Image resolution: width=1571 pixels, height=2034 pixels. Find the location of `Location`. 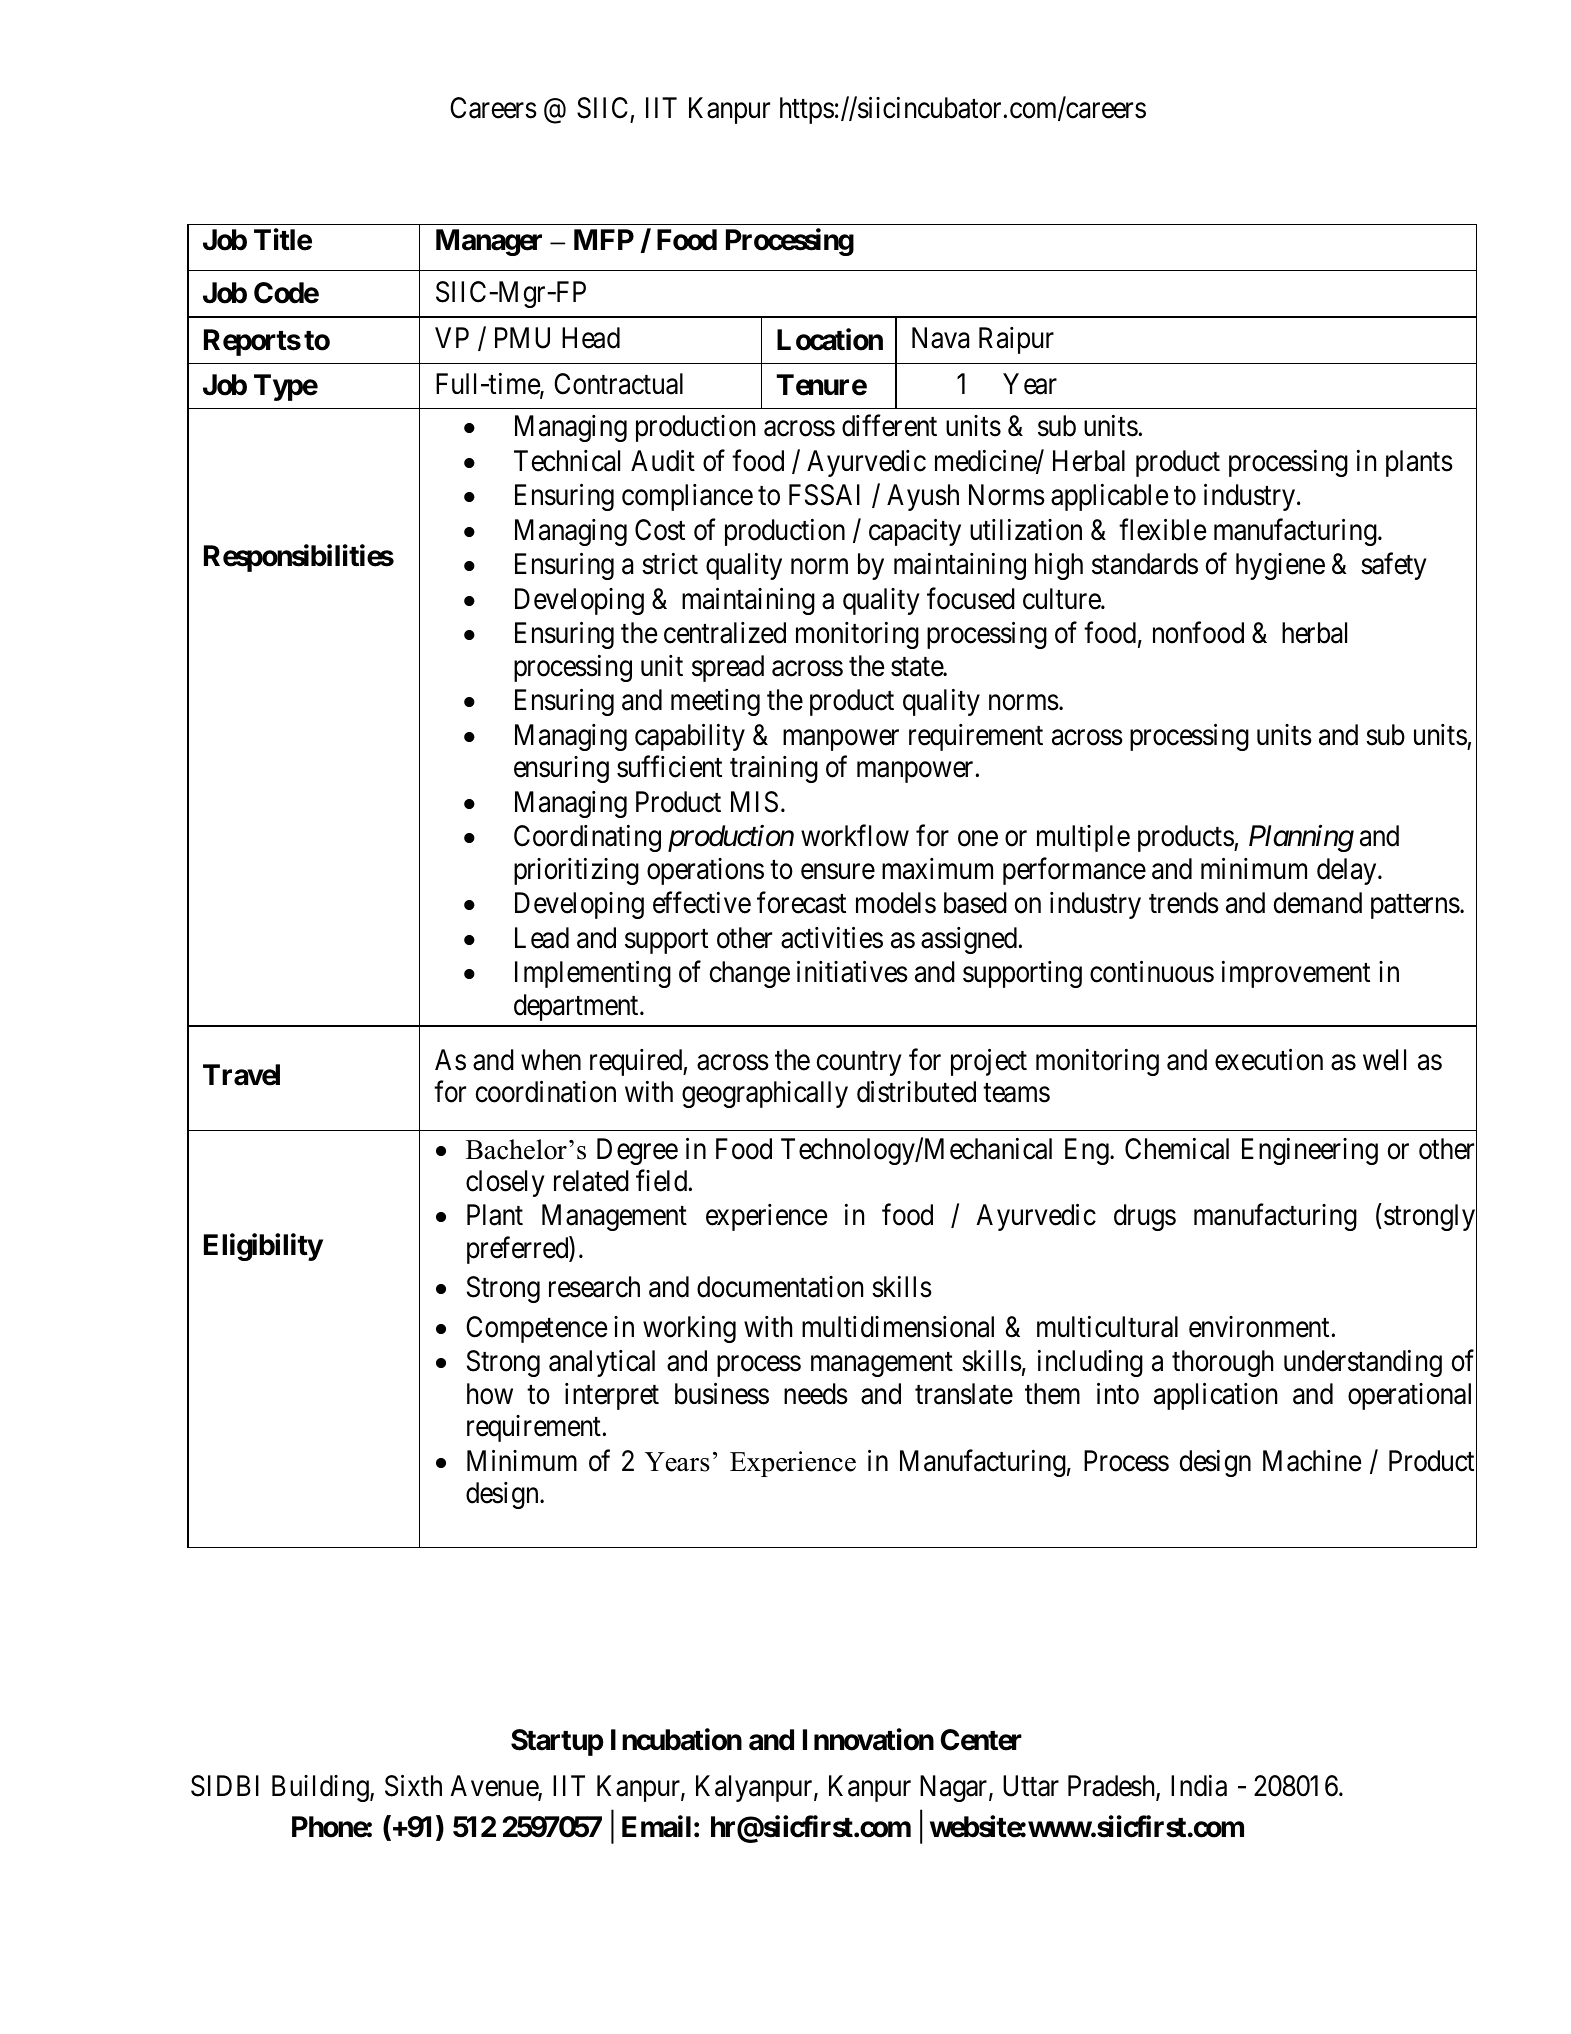

Location is located at coordinates (830, 339).
